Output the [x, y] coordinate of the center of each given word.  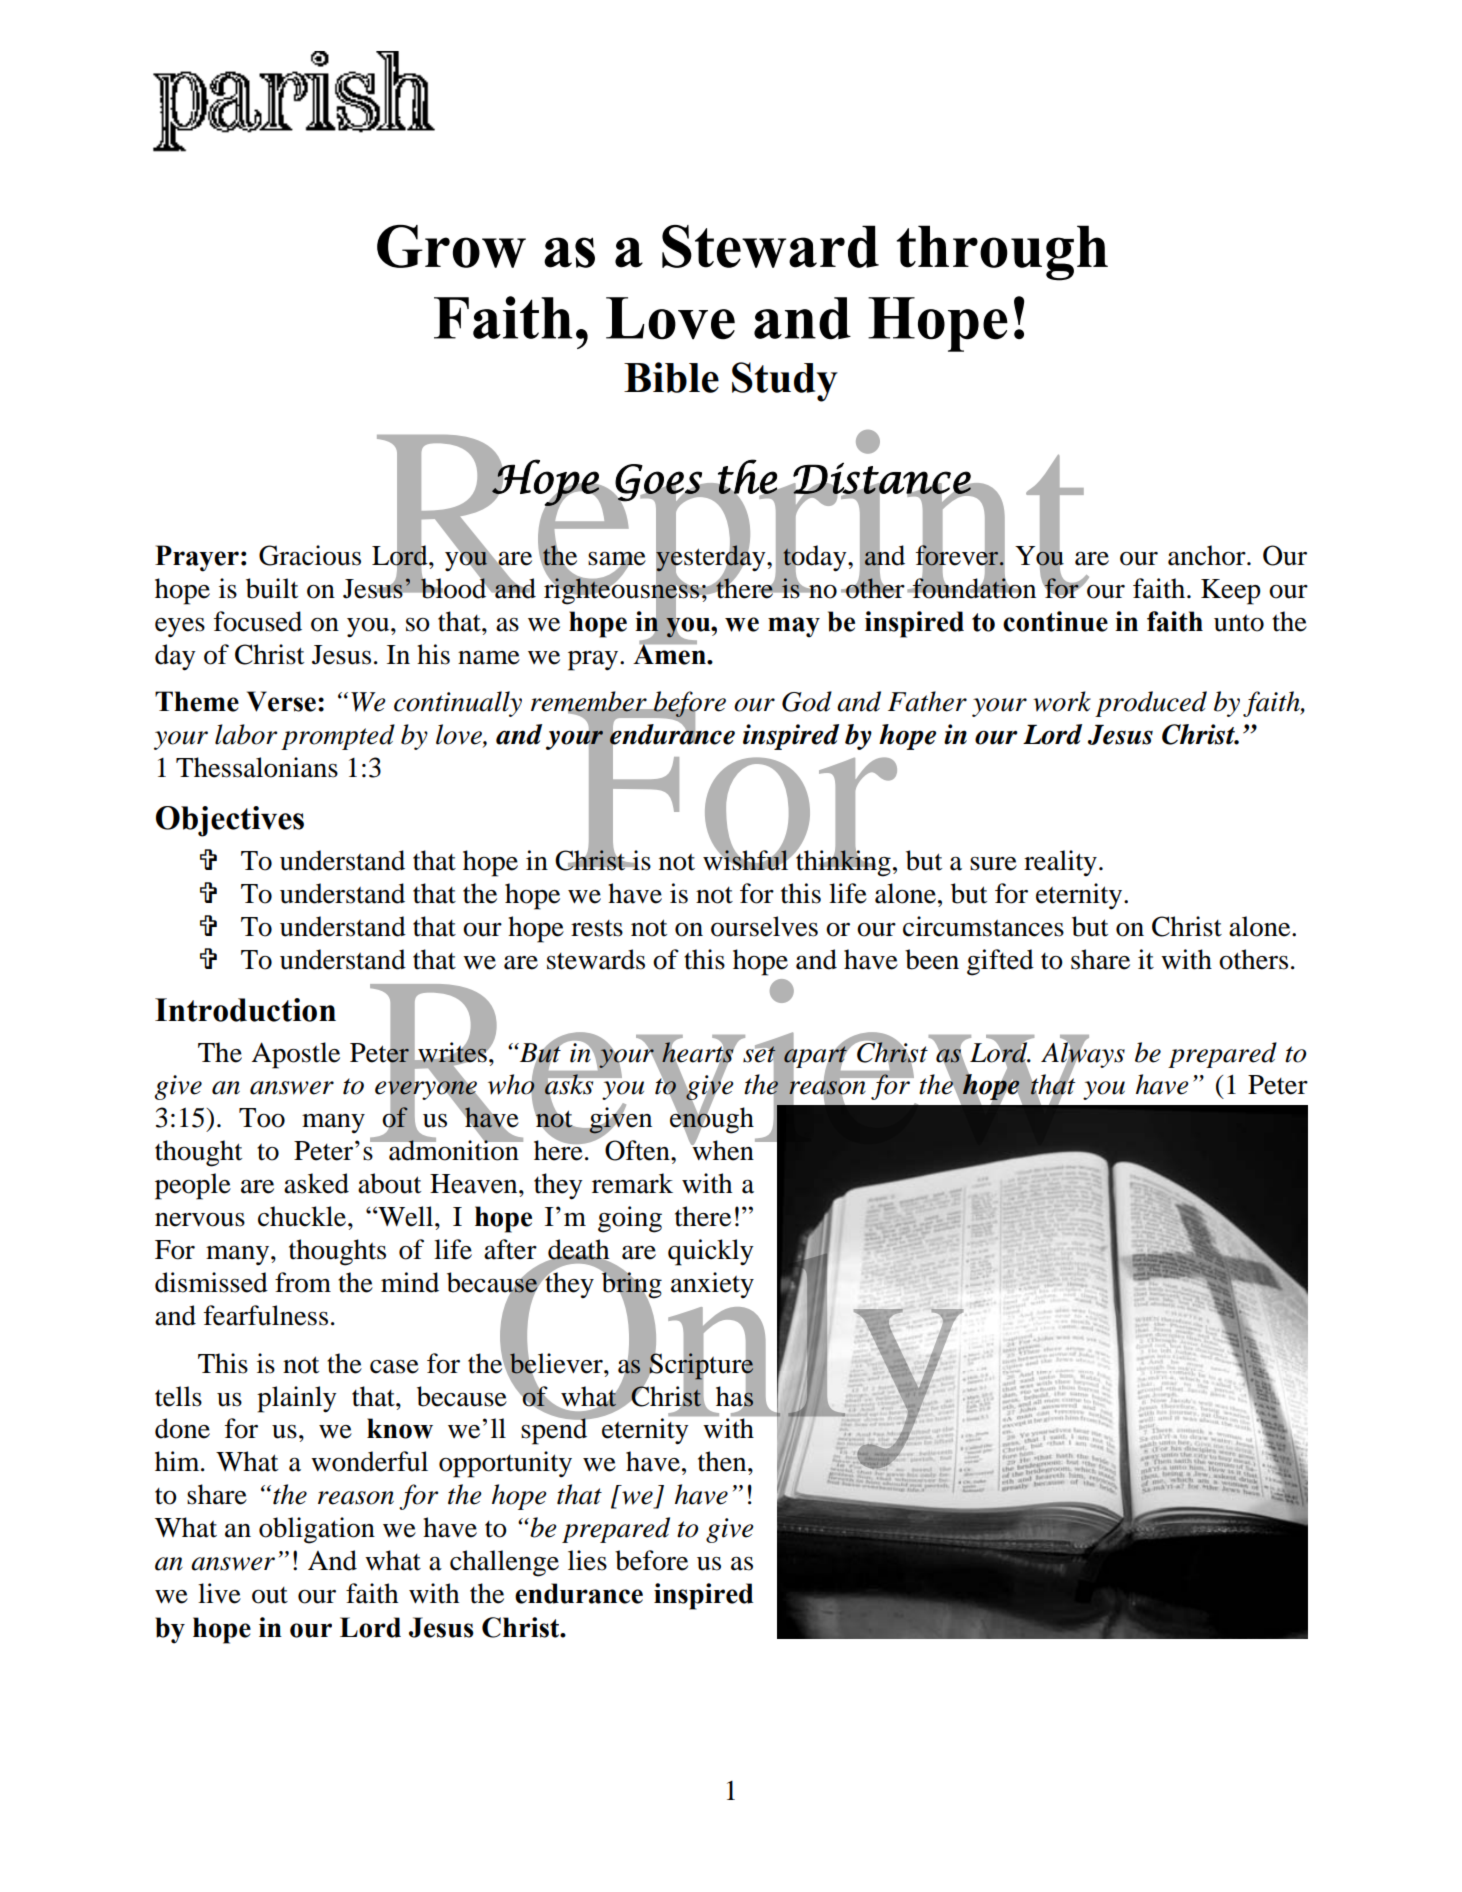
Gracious [310, 555]
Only [730, 1361]
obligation [317, 1530]
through [1002, 253]
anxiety [712, 1285]
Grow [451, 246]
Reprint [733, 538]
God [807, 701]
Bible [671, 377]
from [303, 1282]
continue [1055, 621]
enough [712, 1120]
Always [1083, 1054]
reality [1060, 863]
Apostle [295, 1055]
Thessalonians [257, 767]
